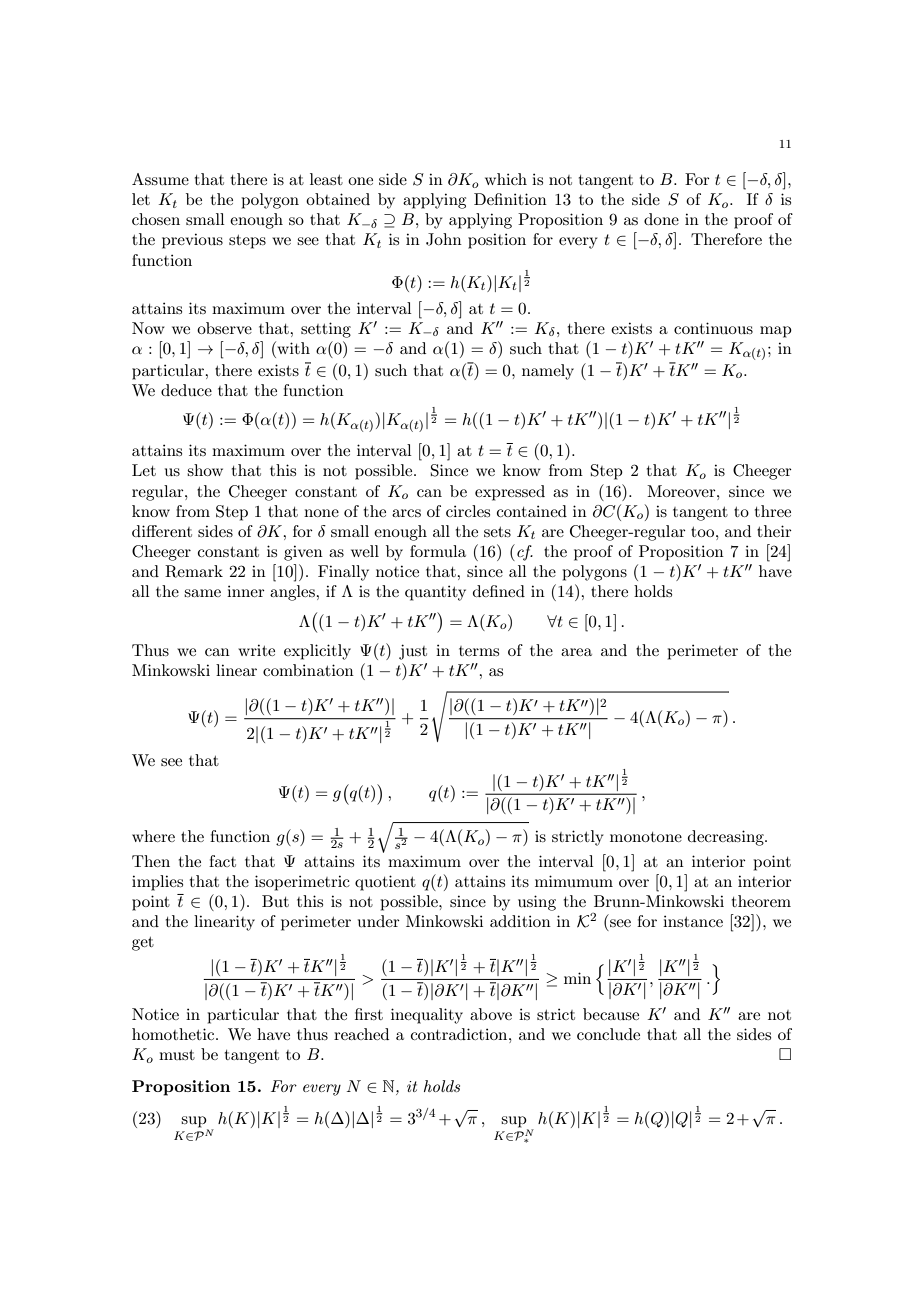  I want to click on too, so click(704, 532).
